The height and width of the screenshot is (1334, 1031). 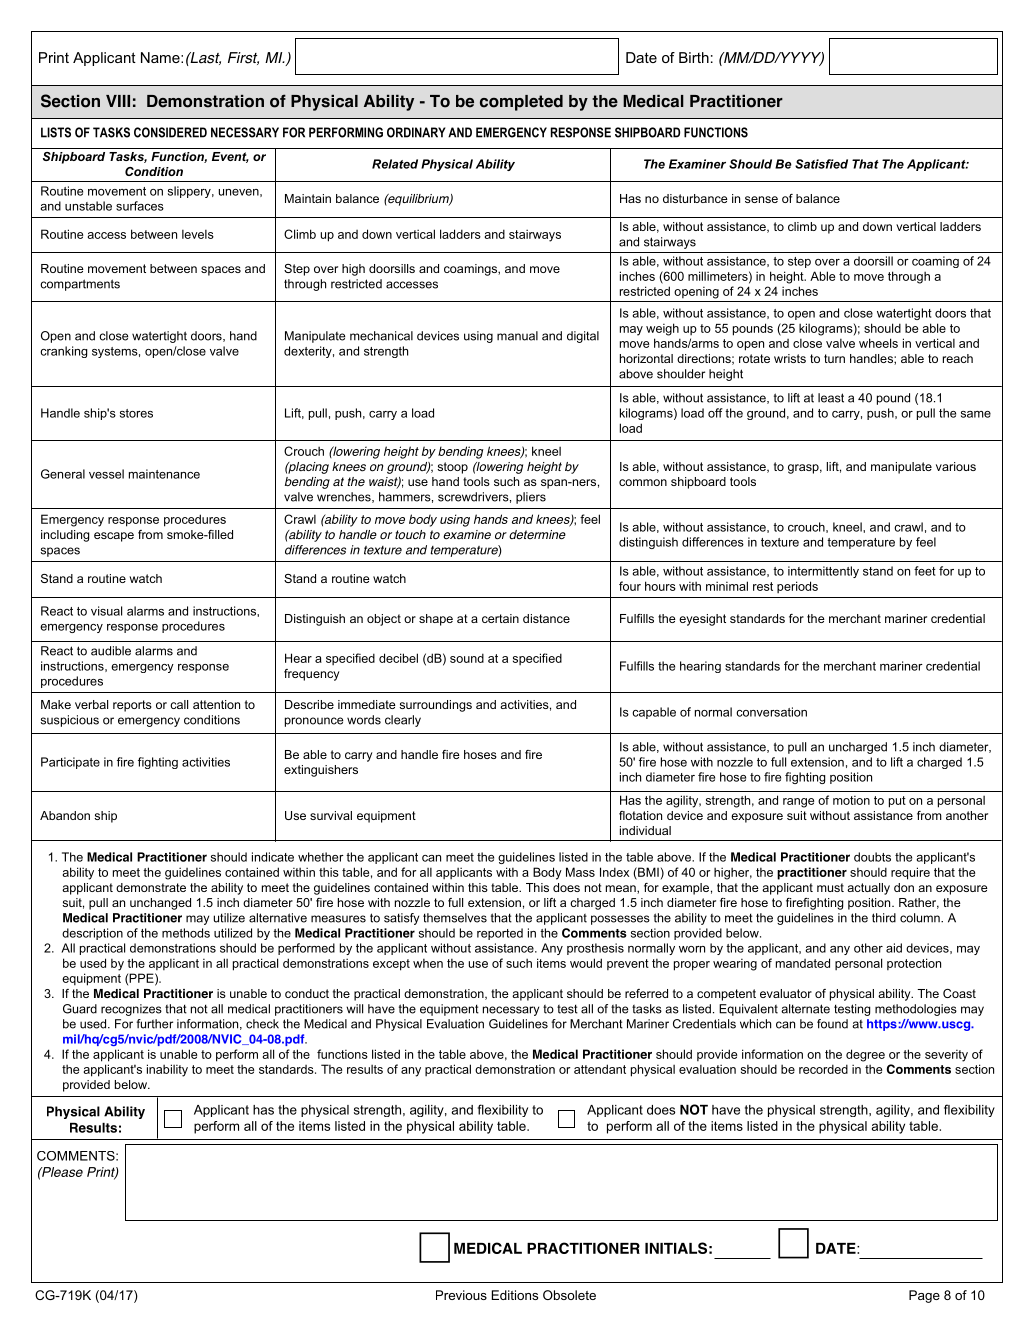 I want to click on VIII, so click(x=118, y=101).
